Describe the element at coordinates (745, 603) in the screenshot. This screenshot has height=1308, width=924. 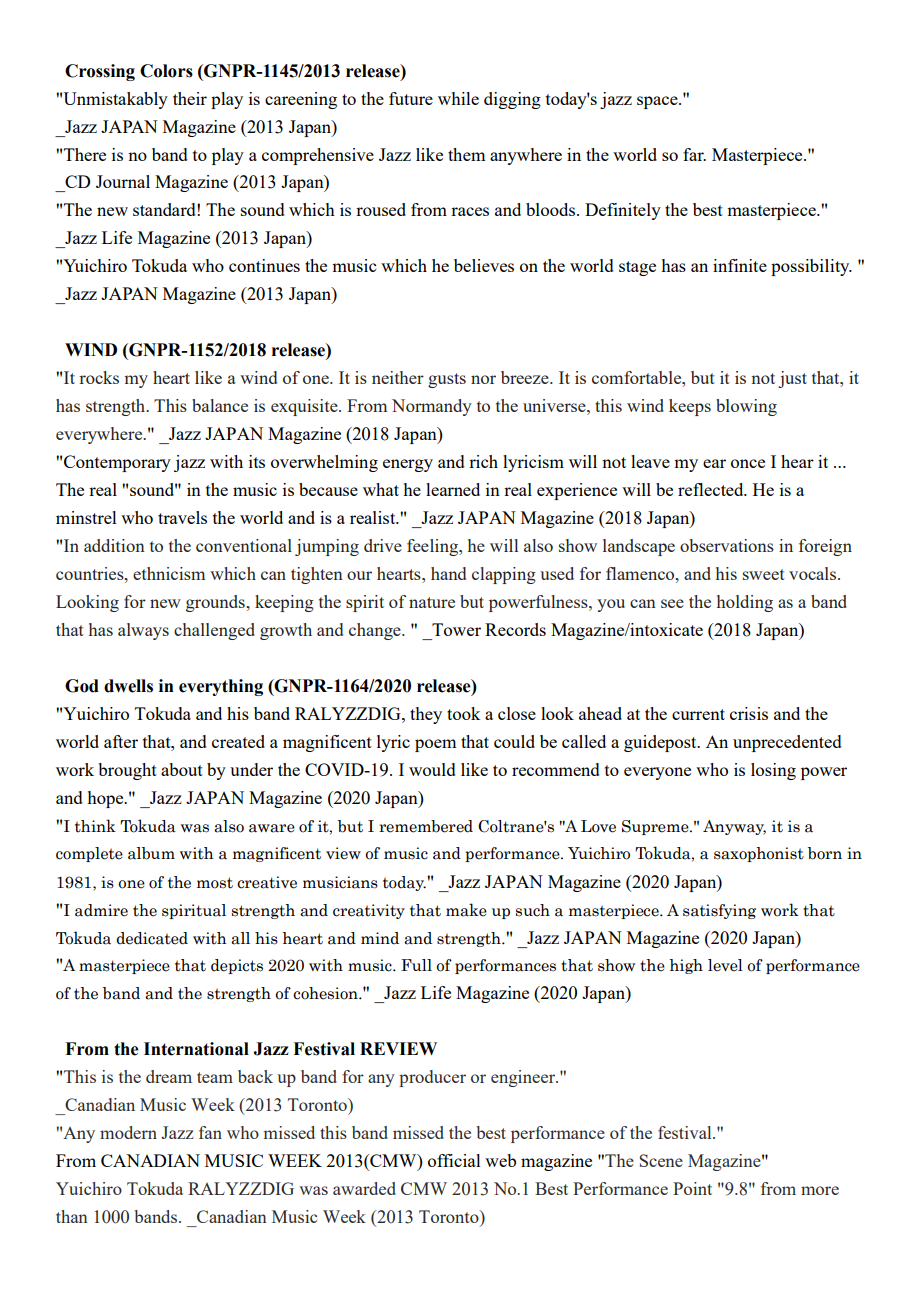
I see `holding` at that location.
